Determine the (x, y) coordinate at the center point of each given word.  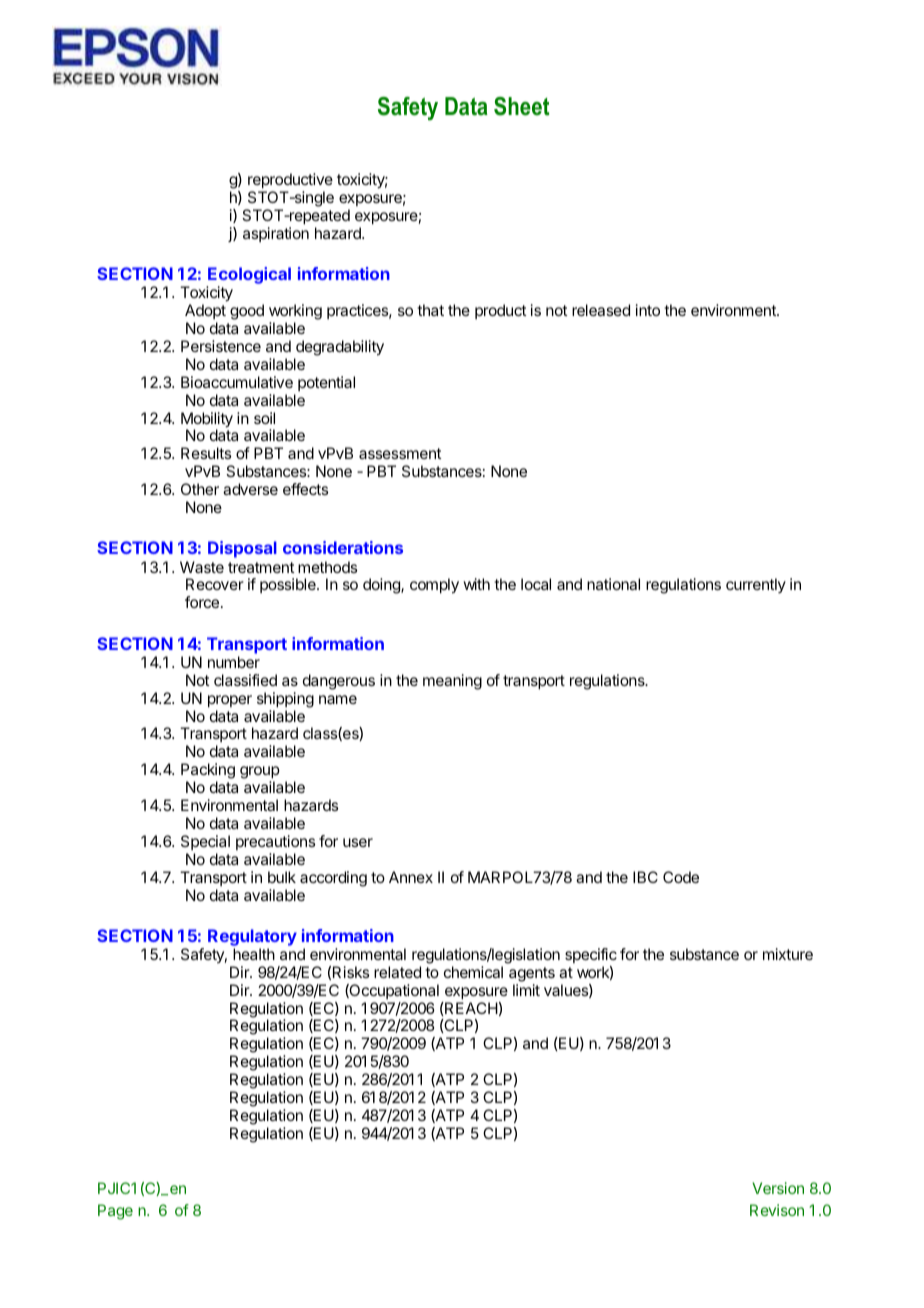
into (648, 310)
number (234, 662)
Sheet (521, 106)
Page (115, 1212)
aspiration (276, 234)
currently (756, 585)
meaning (452, 682)
